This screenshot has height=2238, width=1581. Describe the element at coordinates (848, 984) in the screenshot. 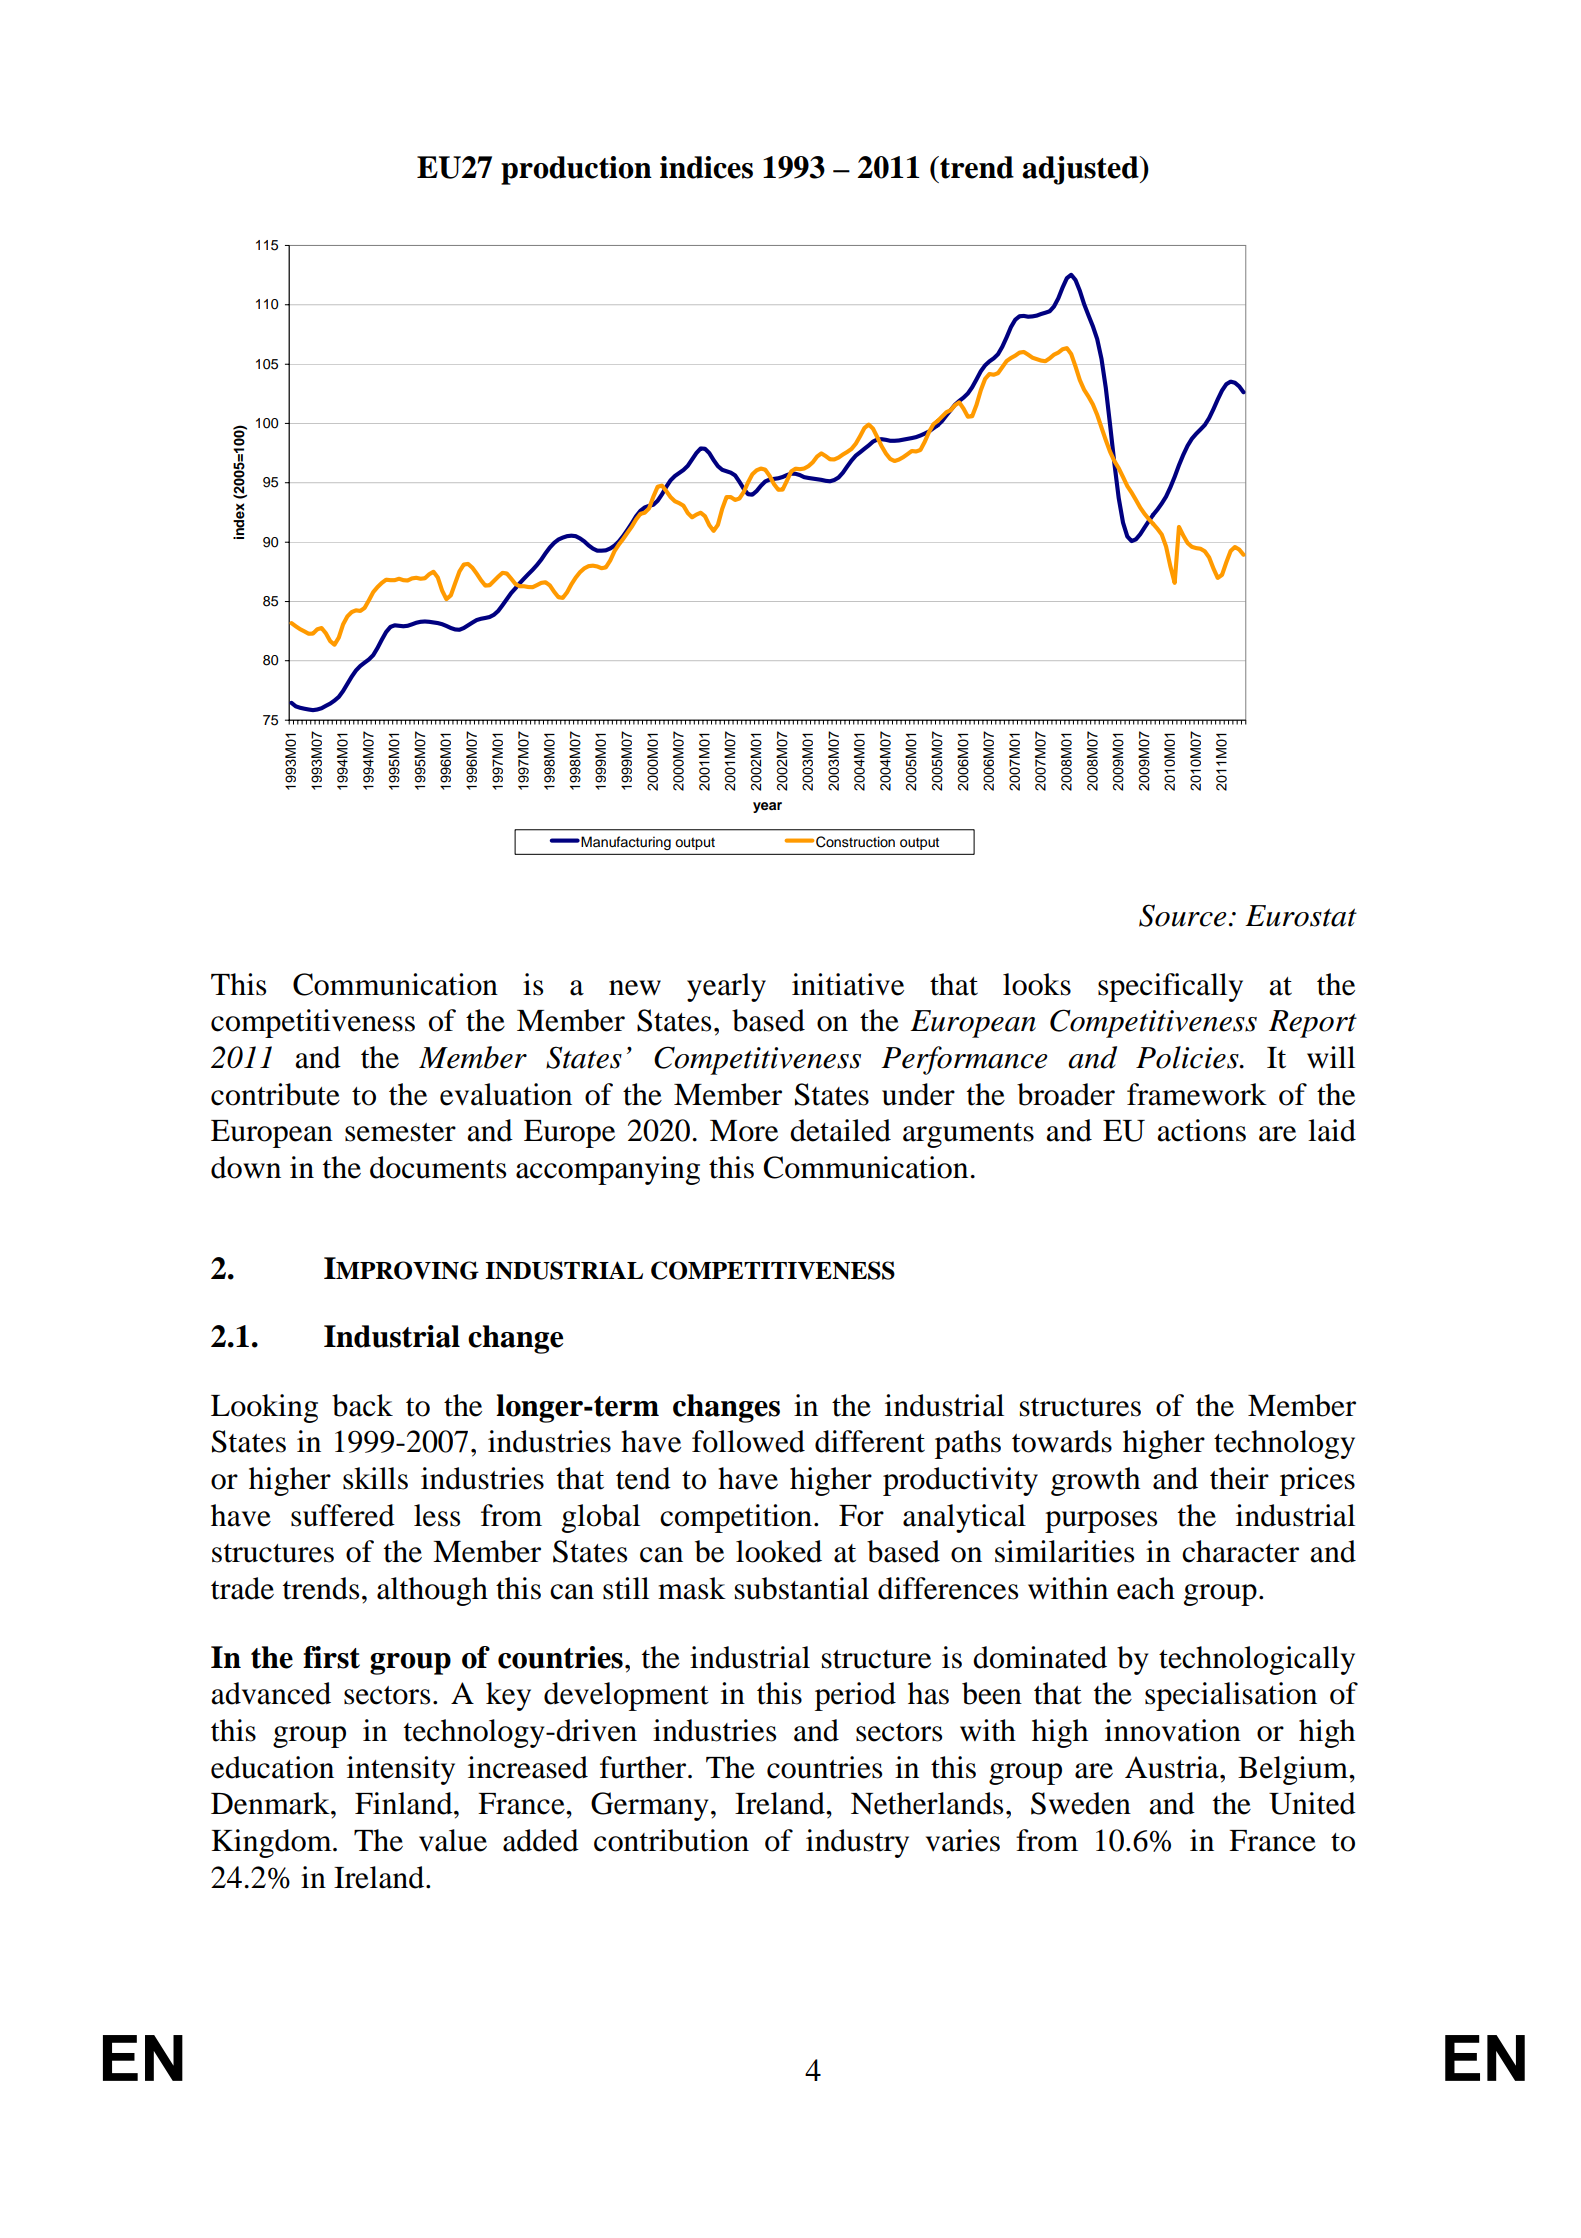

I see `initiative` at that location.
